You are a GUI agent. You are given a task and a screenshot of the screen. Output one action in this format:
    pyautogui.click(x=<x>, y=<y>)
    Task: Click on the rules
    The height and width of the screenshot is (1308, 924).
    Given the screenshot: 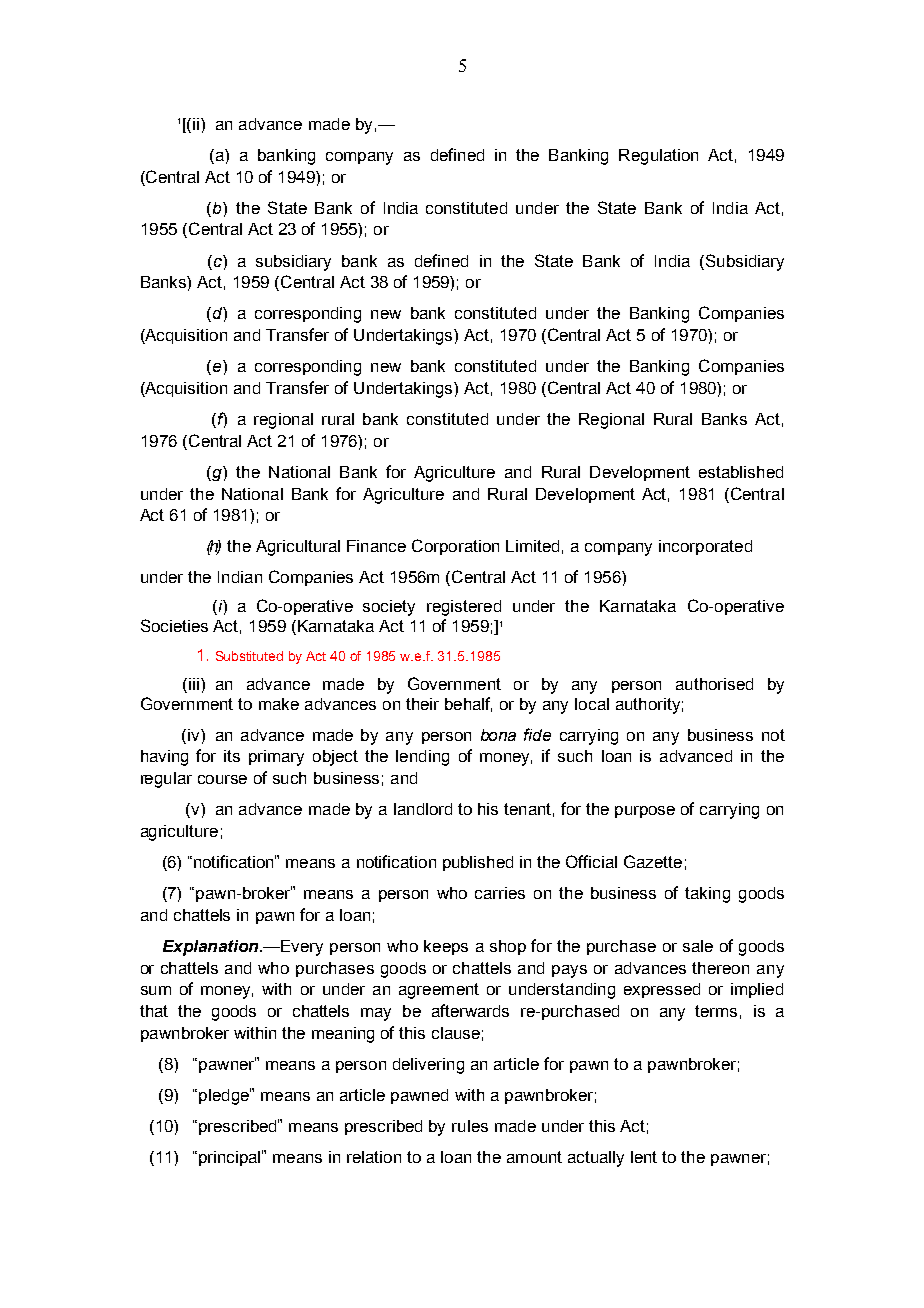 What is the action you would take?
    pyautogui.click(x=470, y=1126)
